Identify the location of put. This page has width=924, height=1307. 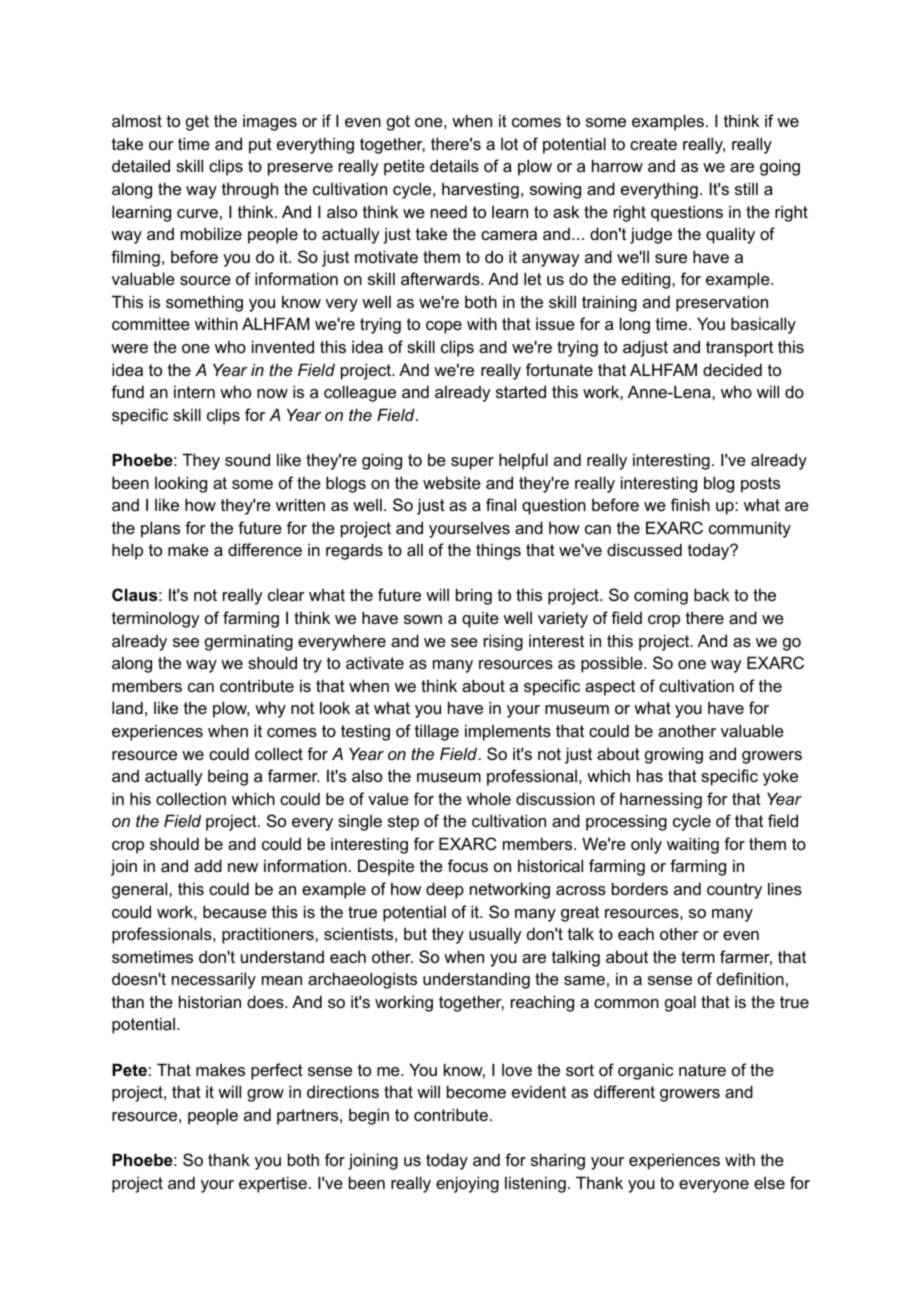
(260, 146).
